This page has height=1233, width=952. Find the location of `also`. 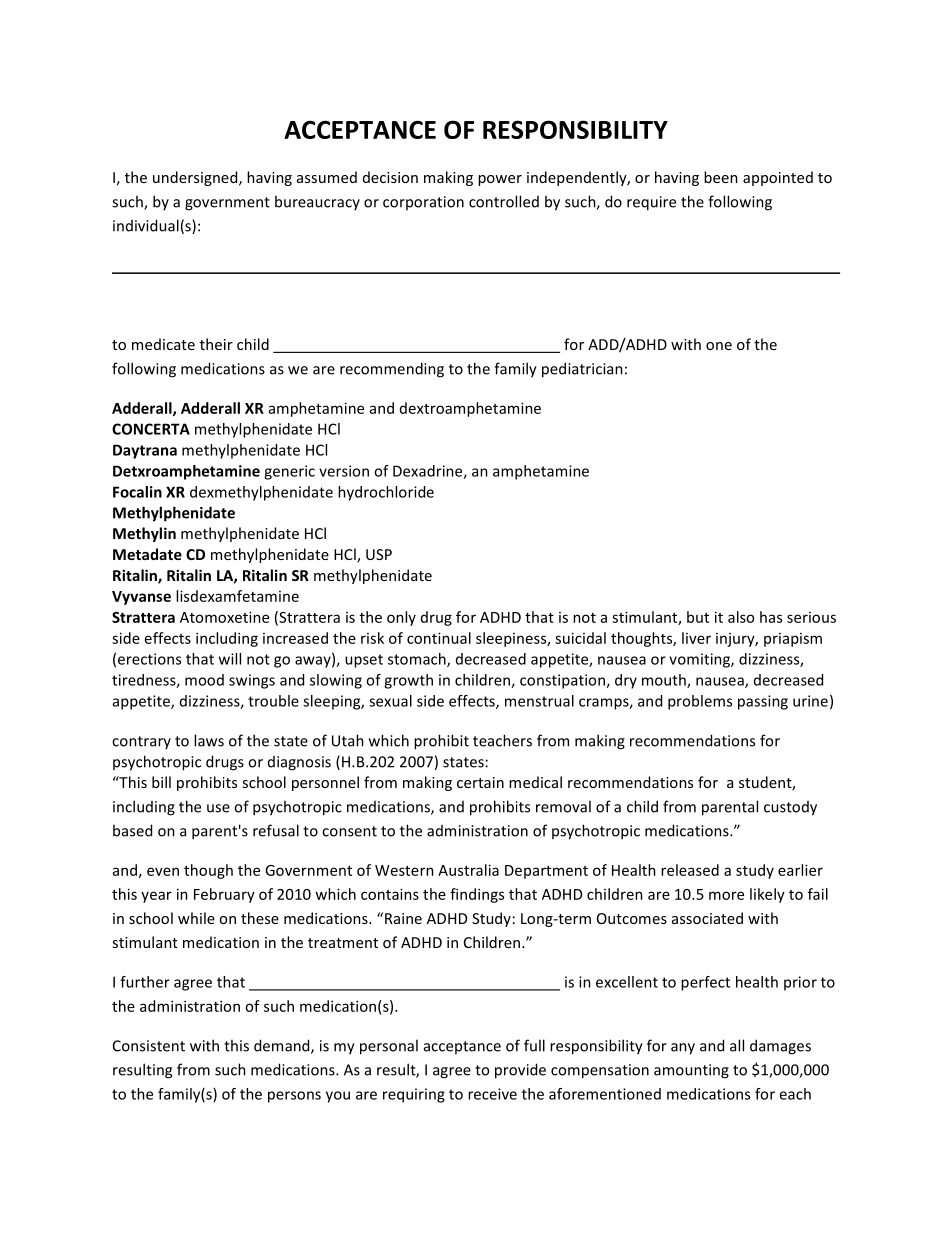

also is located at coordinates (741, 617).
